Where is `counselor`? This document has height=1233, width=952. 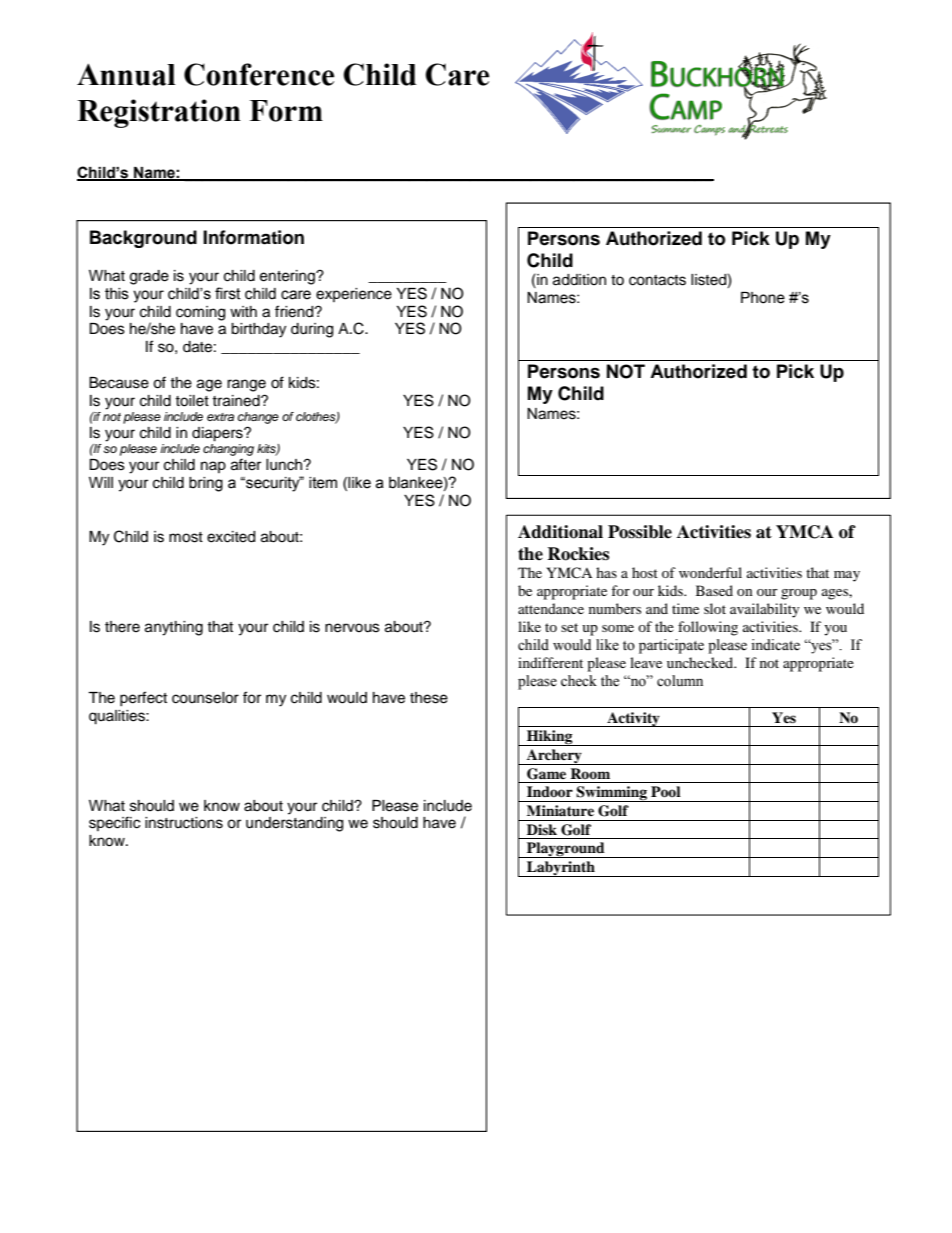 counselor is located at coordinates (205, 698).
